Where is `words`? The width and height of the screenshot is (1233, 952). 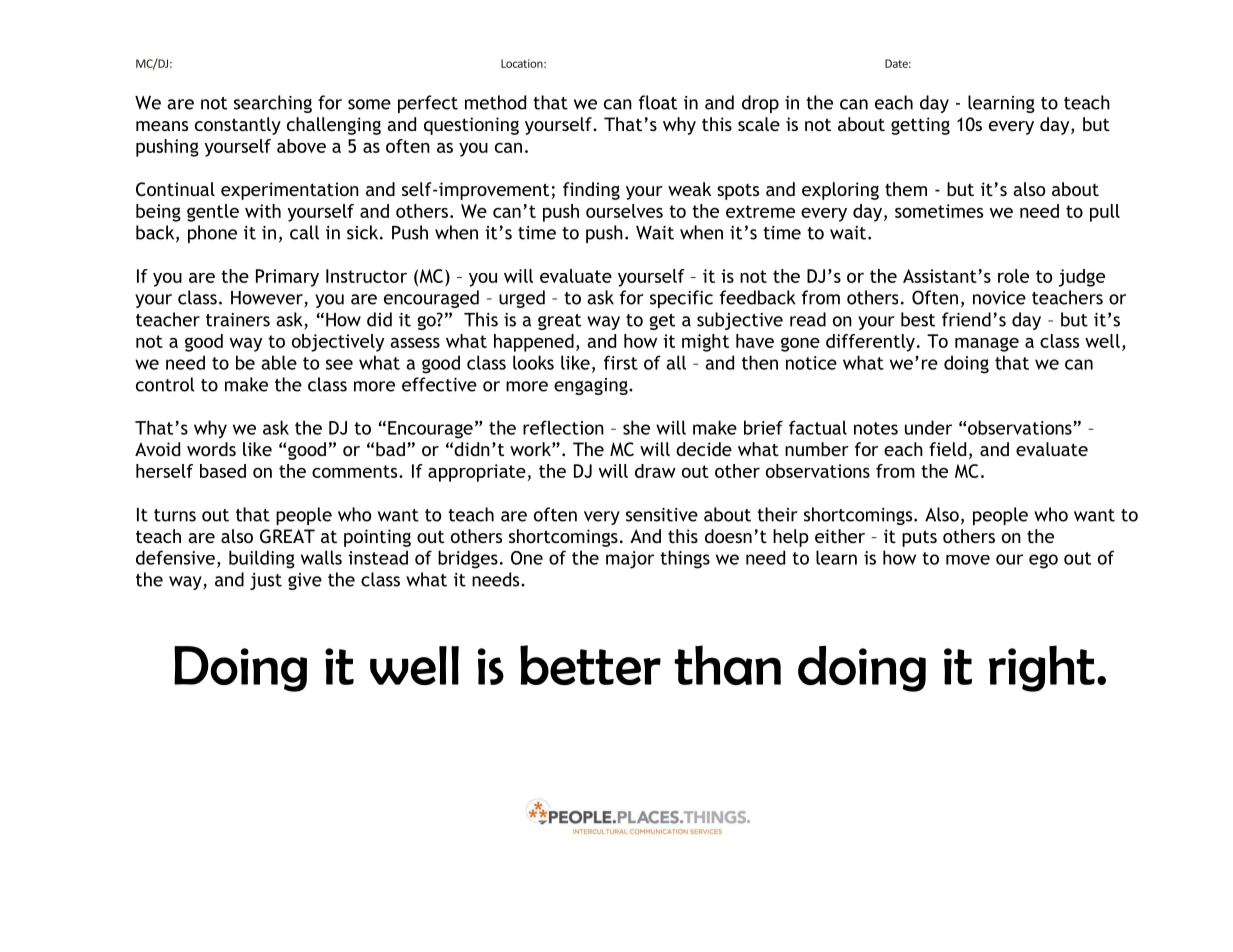
words is located at coordinates (211, 449).
